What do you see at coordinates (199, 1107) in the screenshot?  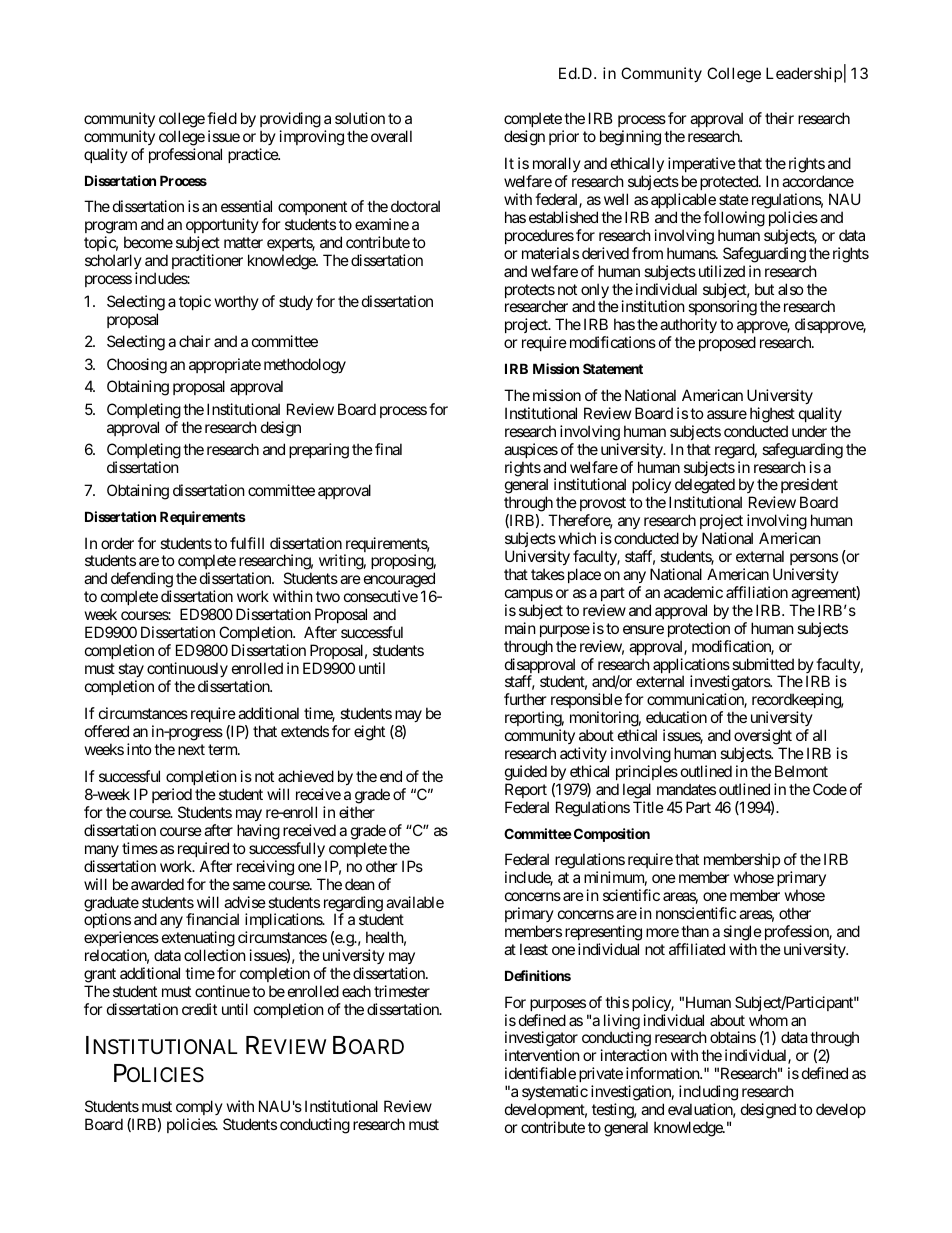 I see `comply` at bounding box center [199, 1107].
